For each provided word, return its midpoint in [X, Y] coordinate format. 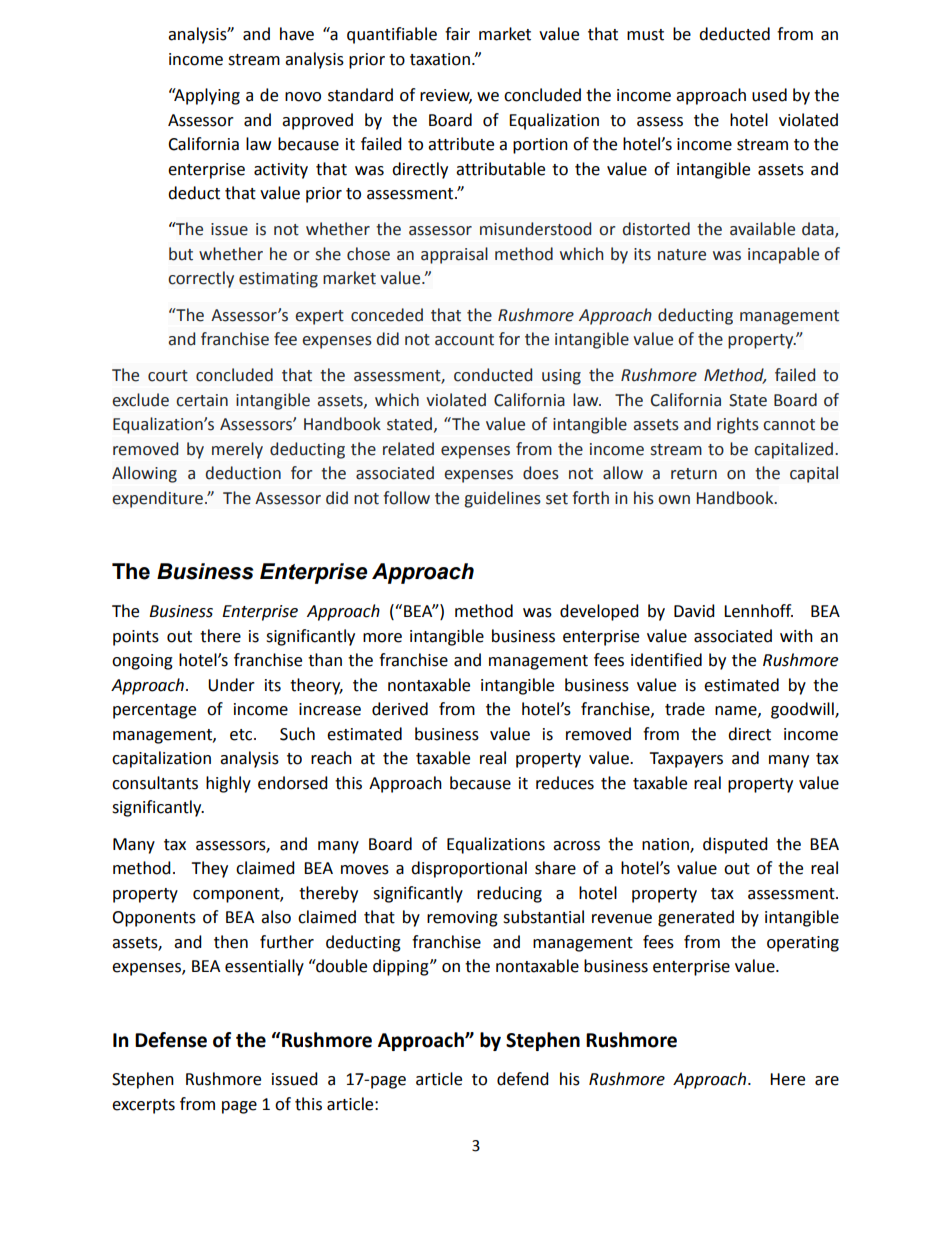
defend [523, 1079]
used [769, 95]
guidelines [502, 499]
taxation [440, 59]
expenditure [157, 499]
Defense [171, 1040]
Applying [206, 96]
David [694, 611]
